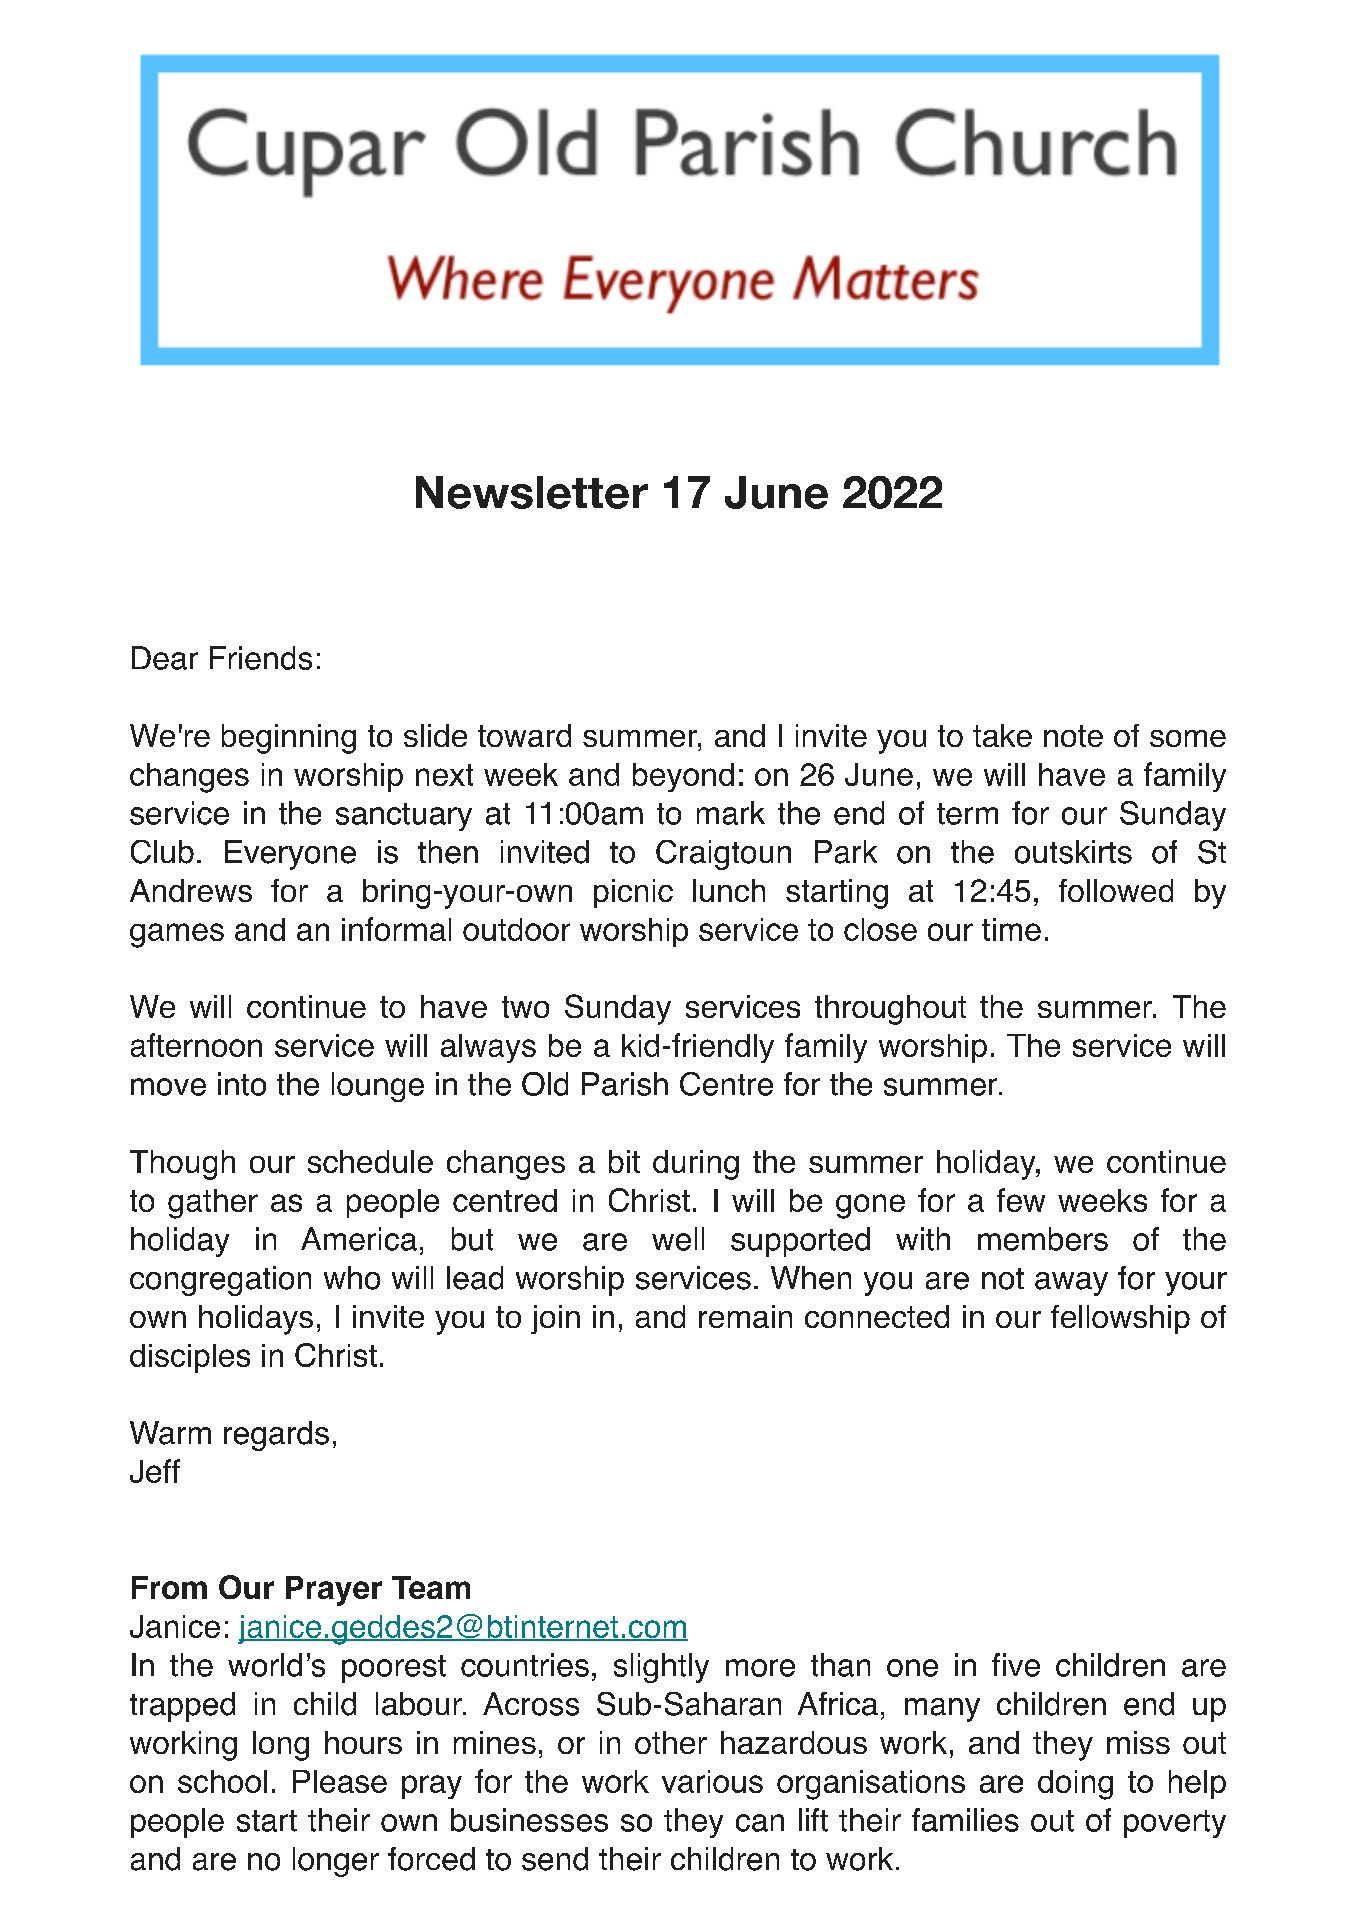  I want to click on school, so click(222, 1781).
